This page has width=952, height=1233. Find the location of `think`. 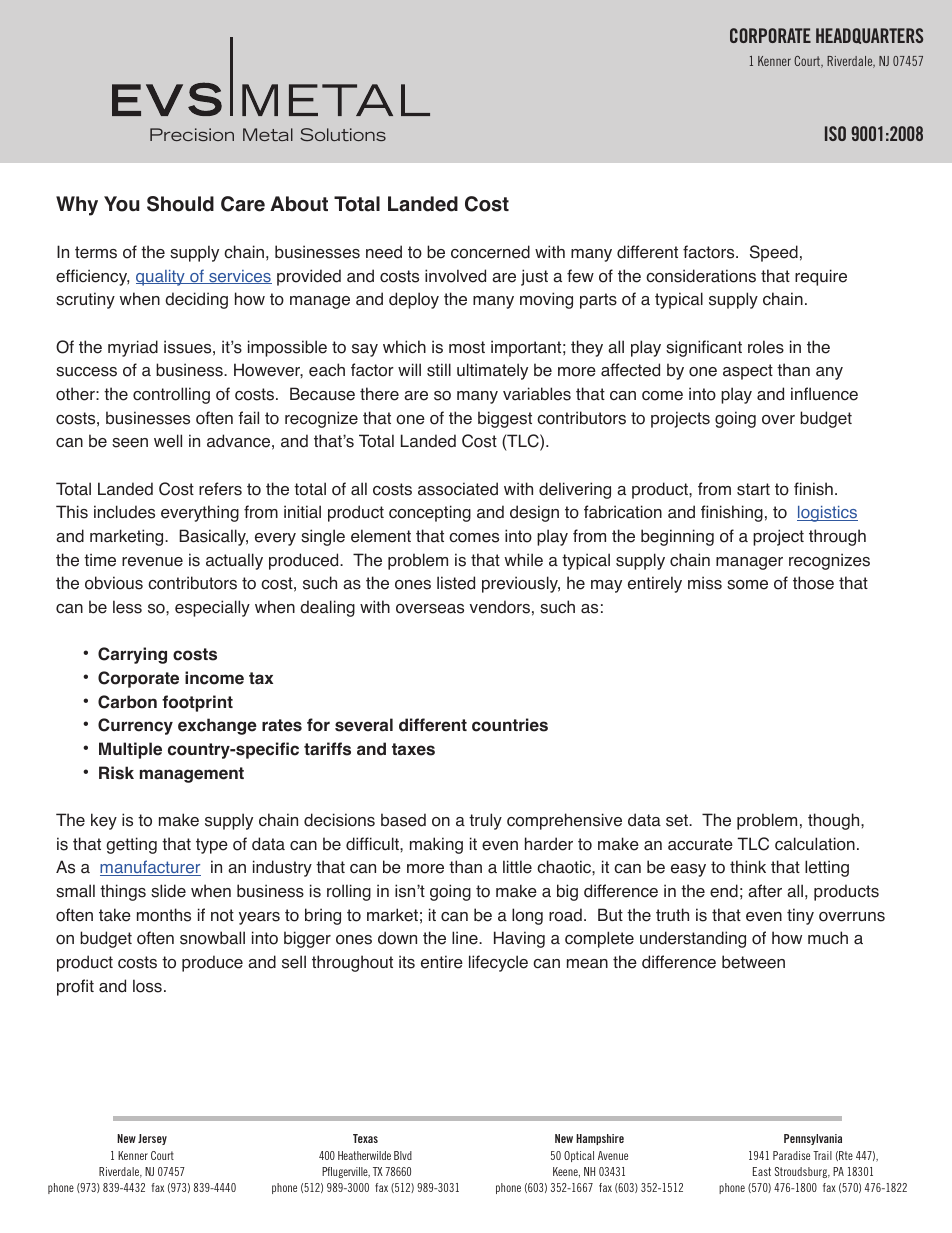

think is located at coordinates (748, 866).
